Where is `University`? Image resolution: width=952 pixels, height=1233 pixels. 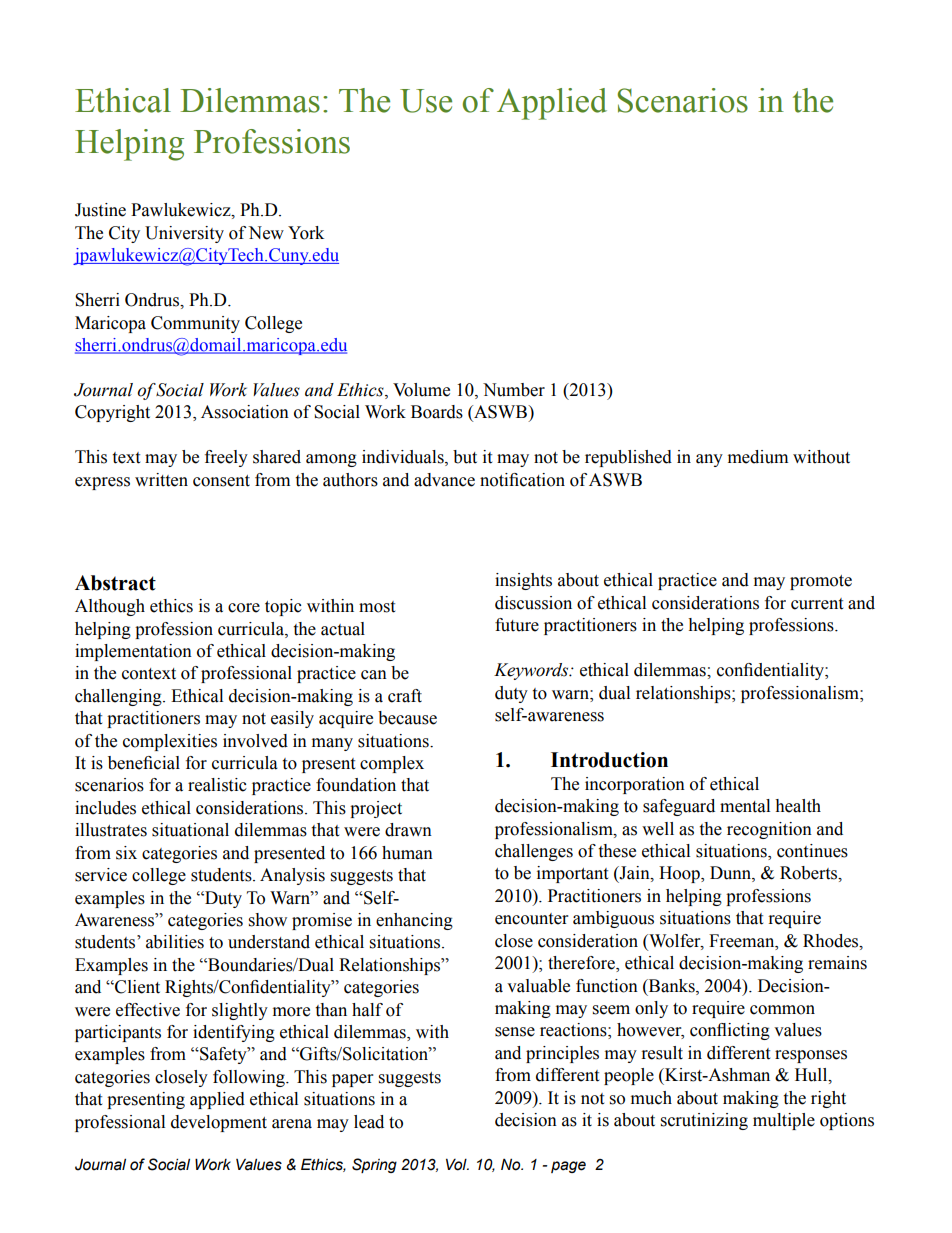
University is located at coordinates (184, 234).
